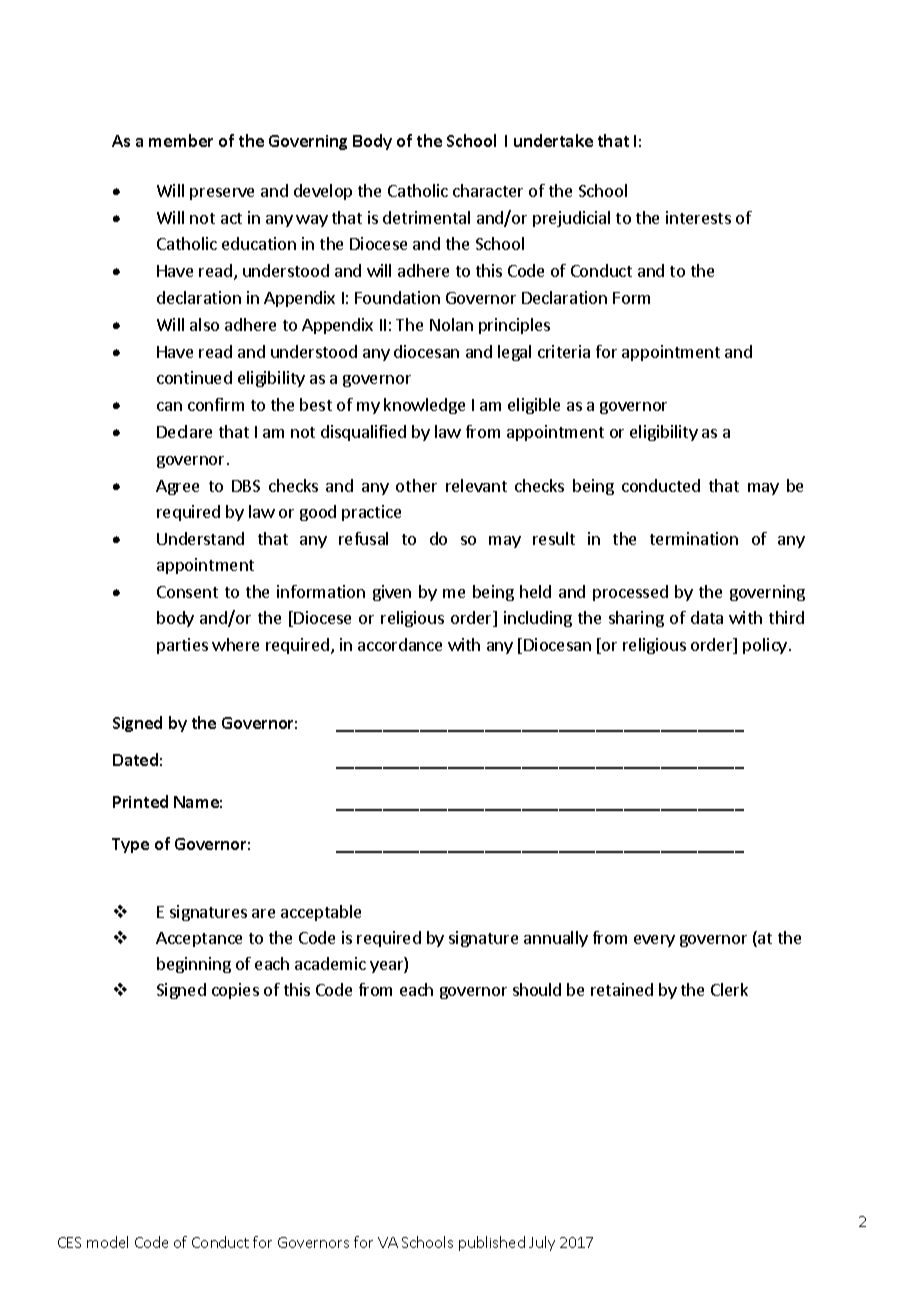 This screenshot has width=924, height=1308. I want to click on termination, so click(694, 538).
